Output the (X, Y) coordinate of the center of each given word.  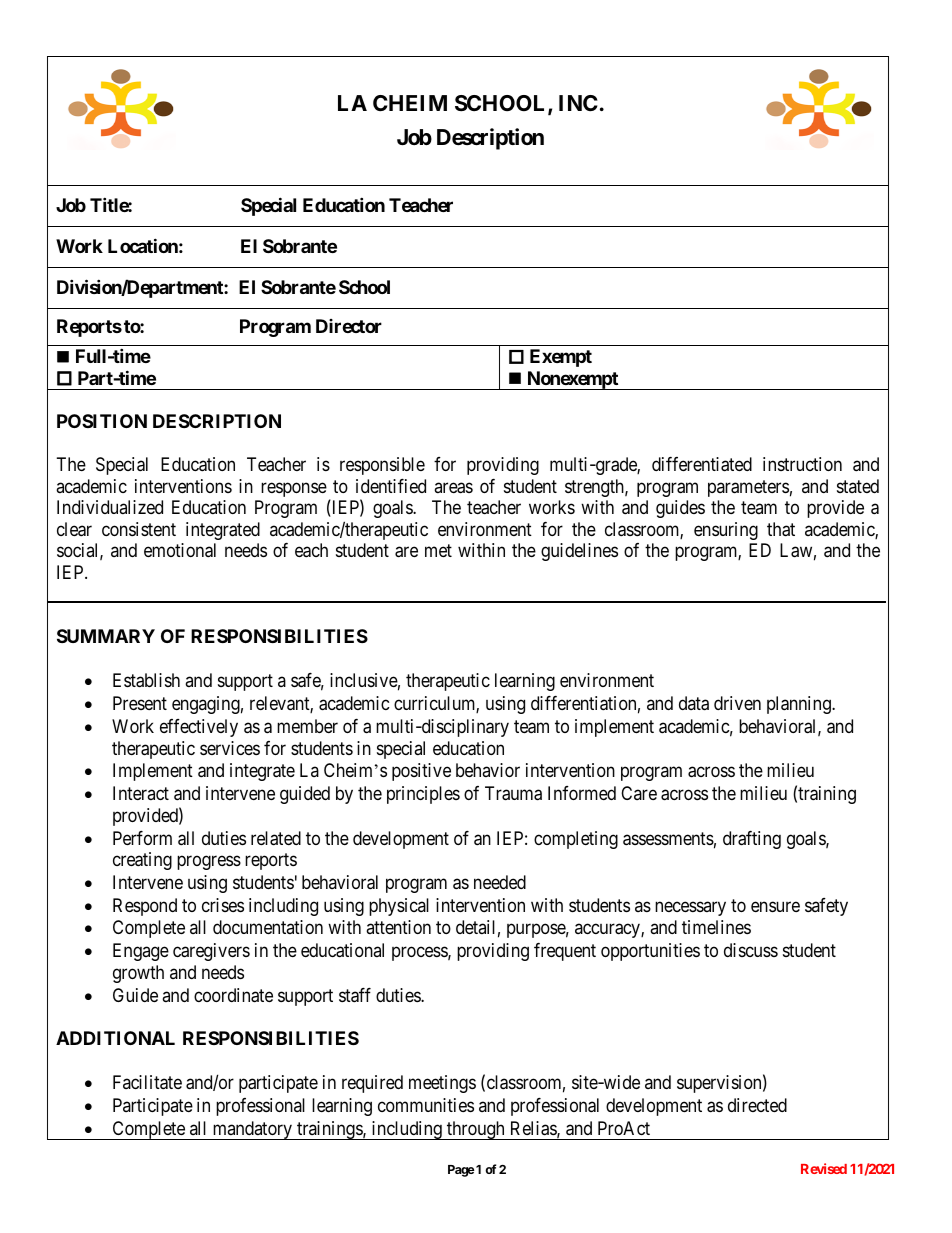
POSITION (102, 421)
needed (500, 882)
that (781, 529)
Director (349, 326)
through (476, 1130)
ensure (775, 906)
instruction (802, 464)
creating (142, 861)
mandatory (252, 1130)
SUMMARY (106, 636)
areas (453, 488)
